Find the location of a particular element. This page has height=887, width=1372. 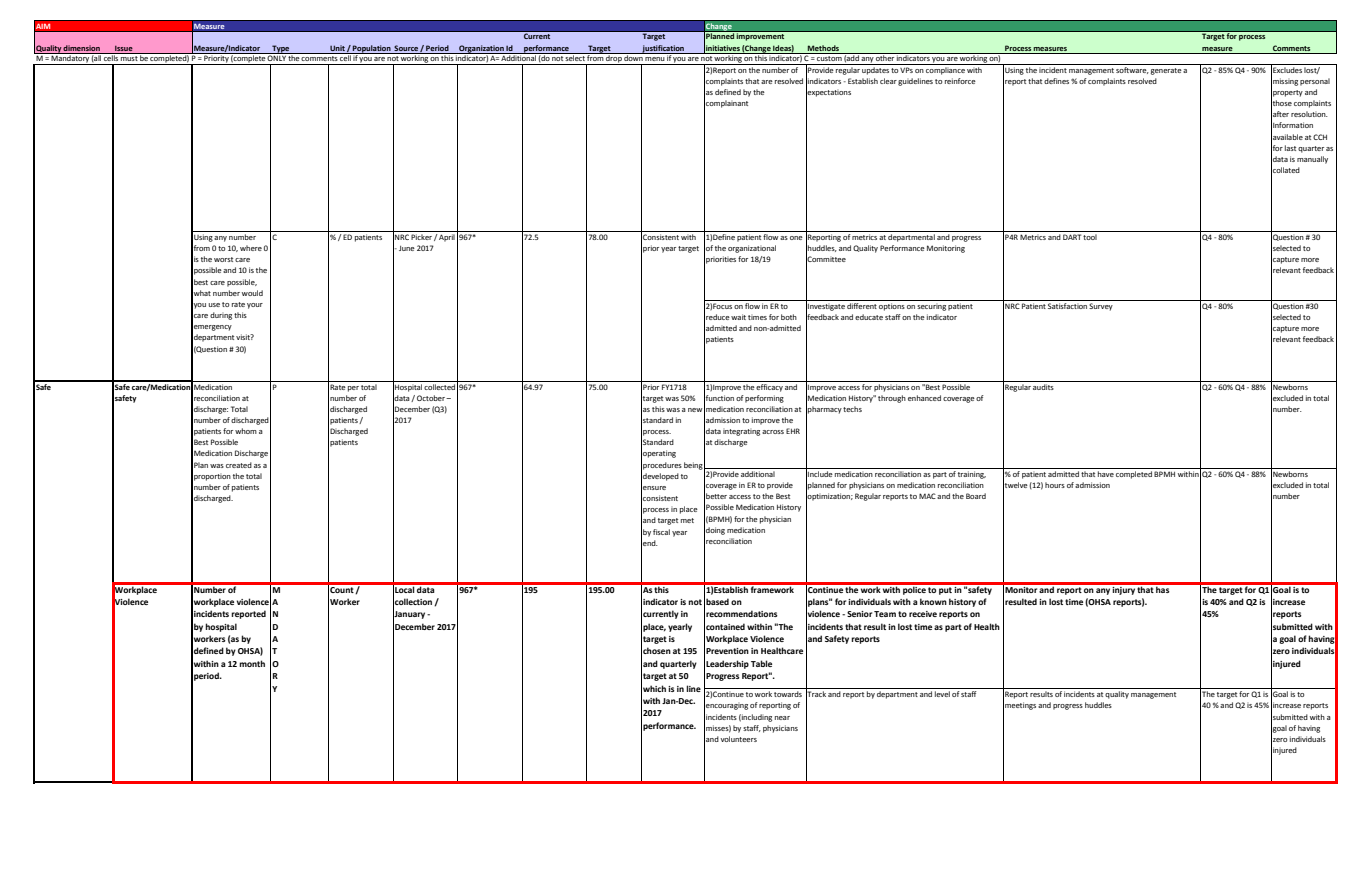

Survey is located at coordinates (1101, 307).
